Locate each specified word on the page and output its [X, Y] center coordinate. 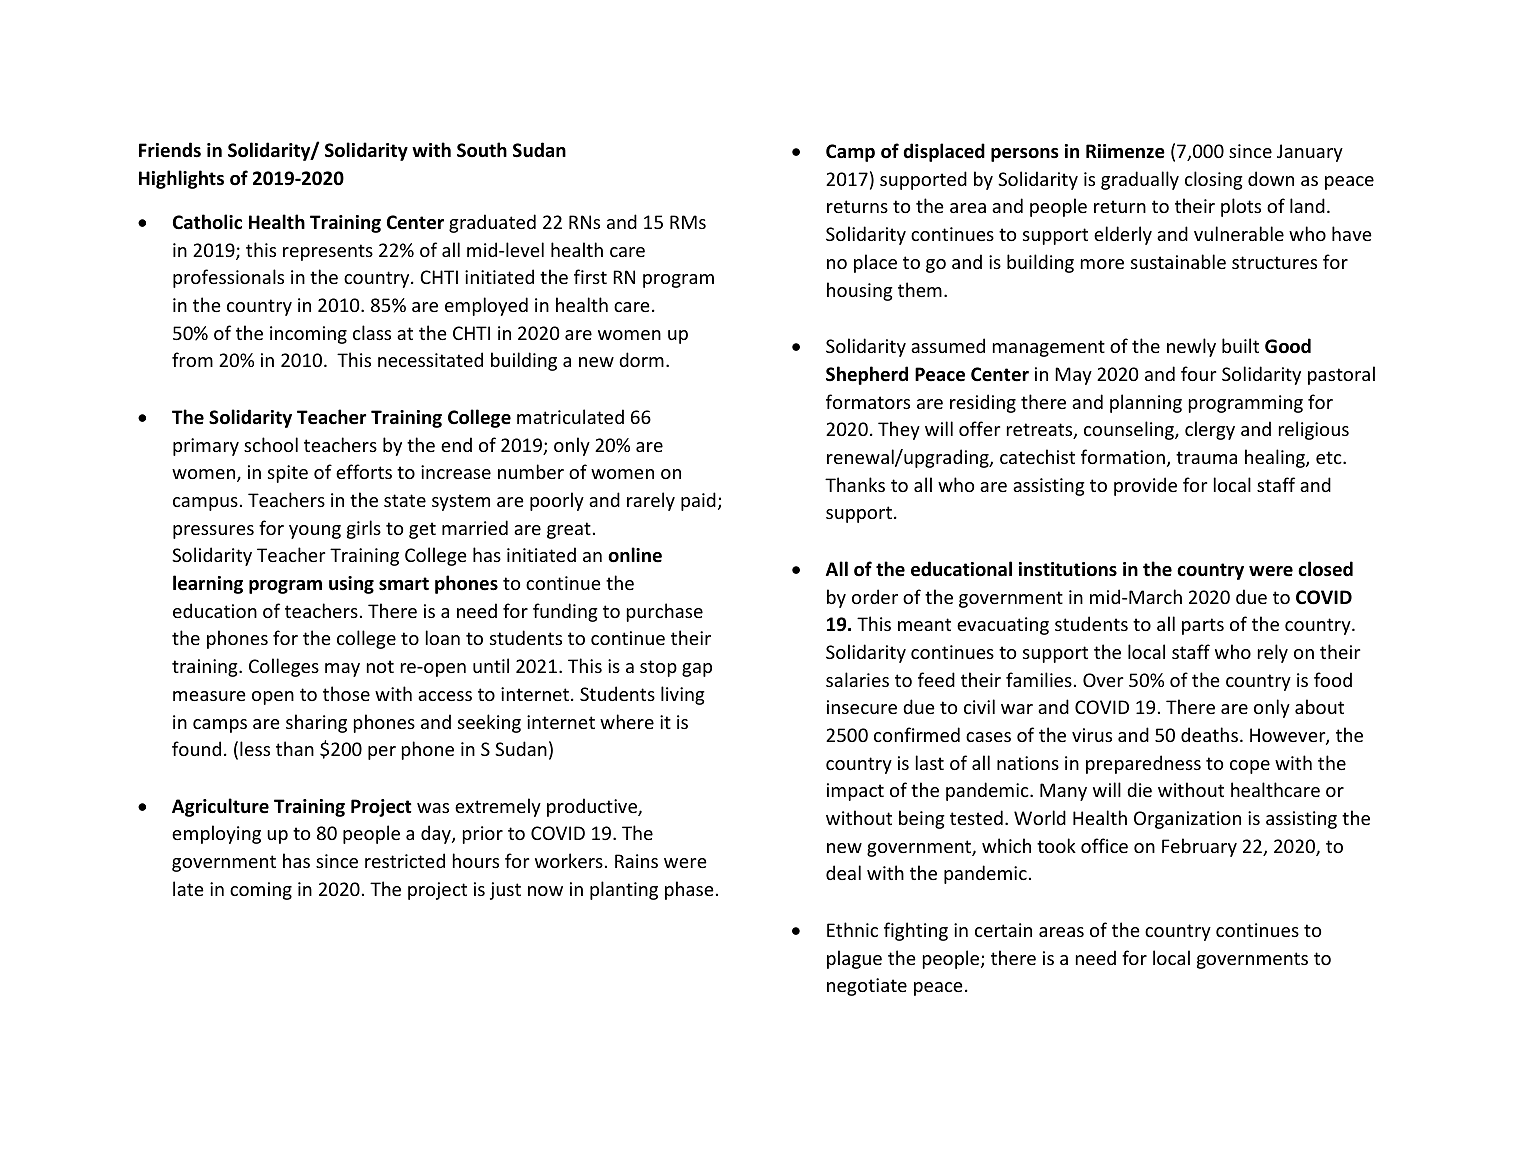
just [505, 891]
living [683, 695]
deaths [1209, 734]
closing [1214, 180]
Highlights [181, 179]
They [899, 430]
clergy [1210, 430]
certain [1003, 930]
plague [854, 959]
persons [1025, 155]
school [271, 444]
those [346, 693]
